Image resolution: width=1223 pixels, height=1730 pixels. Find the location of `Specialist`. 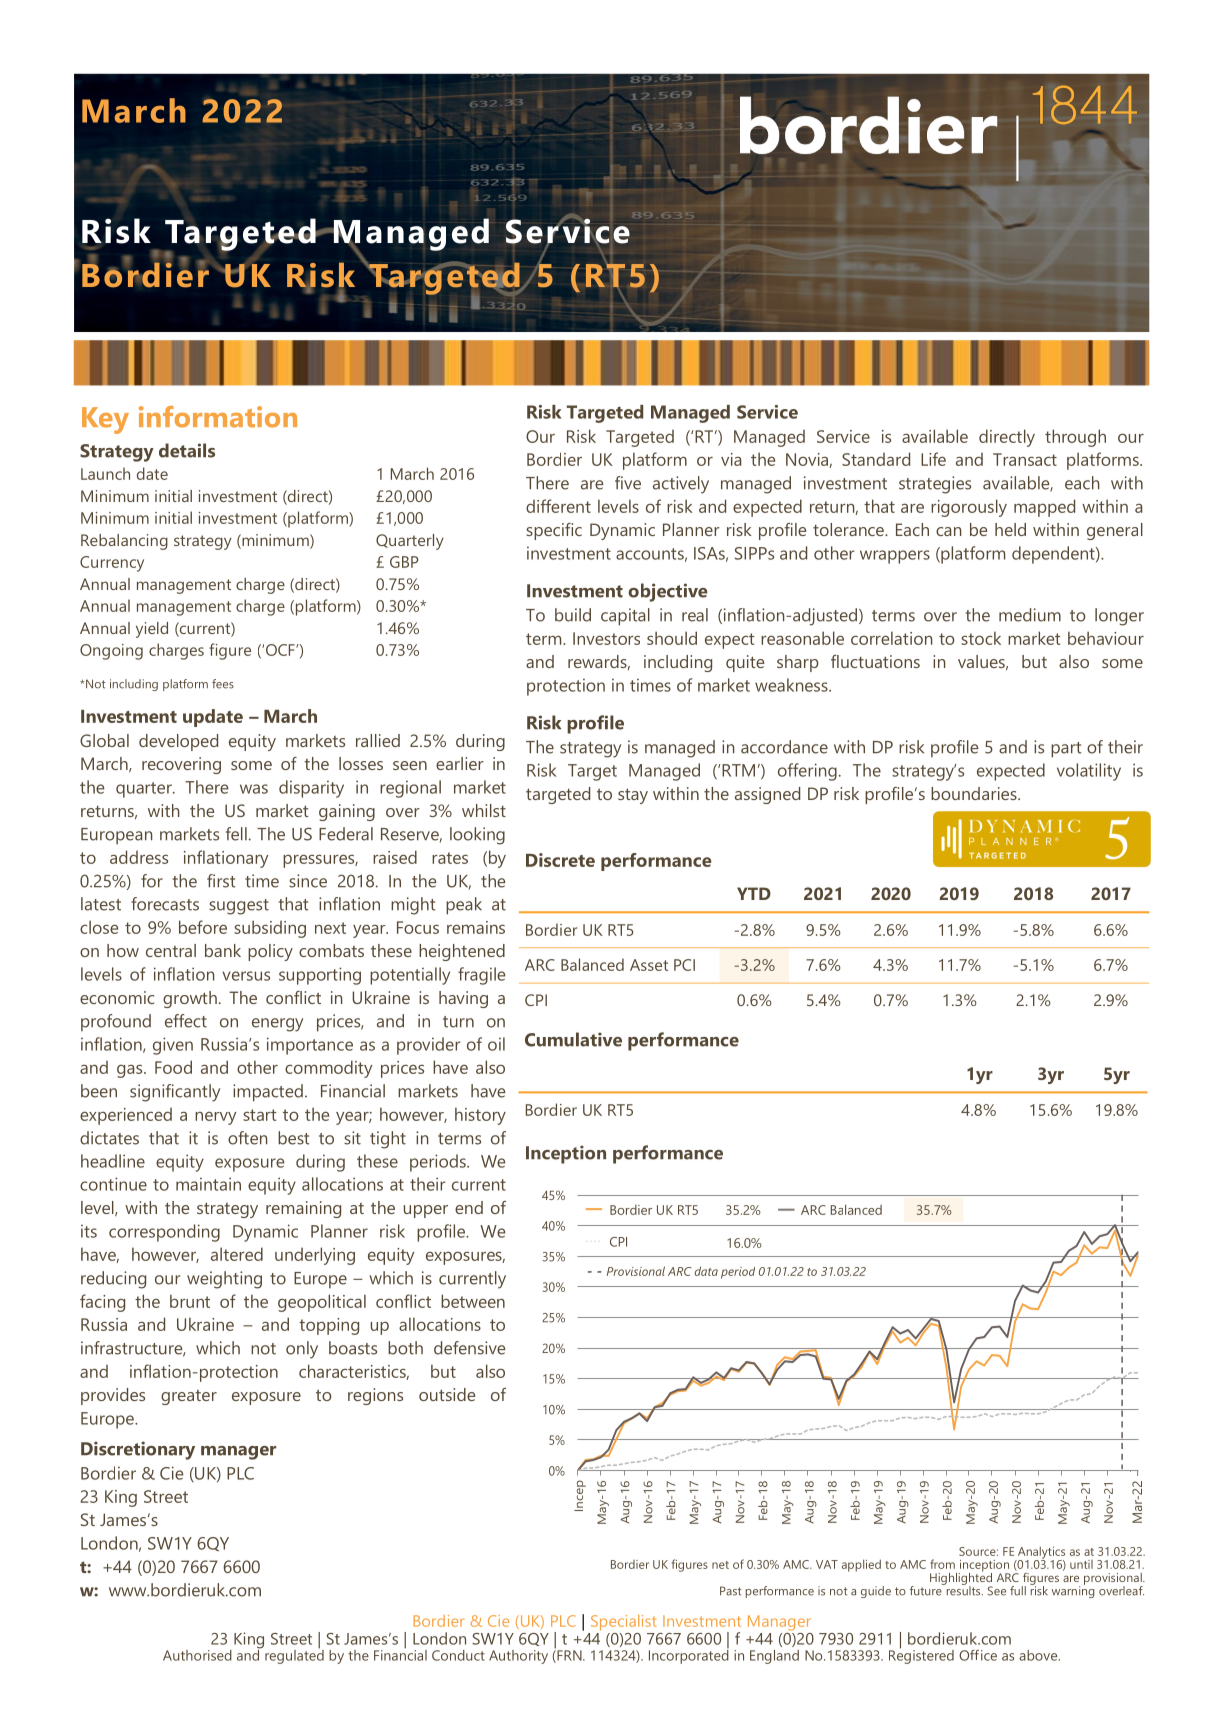

Specialist is located at coordinates (624, 1623).
